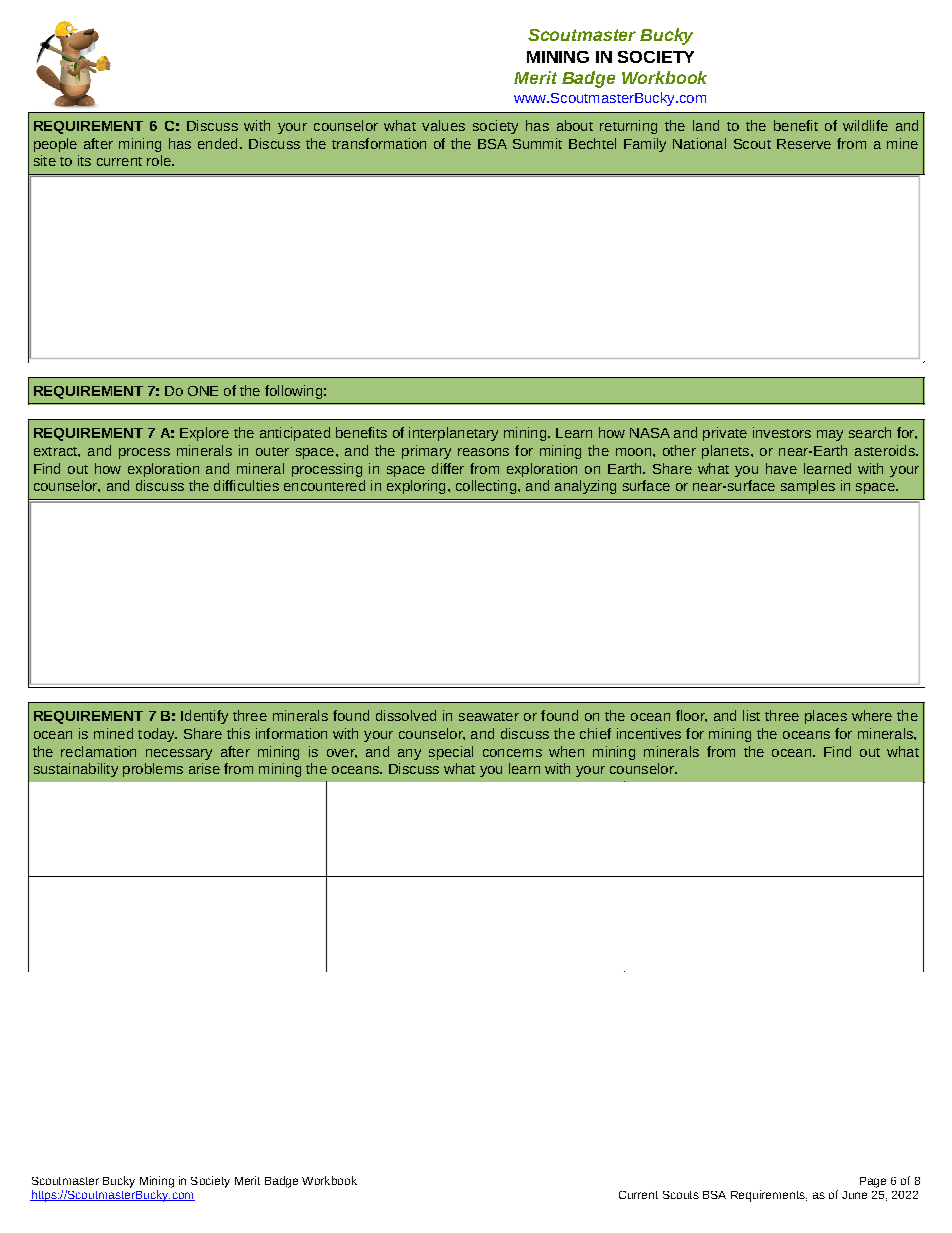  What do you see at coordinates (854, 1195) in the screenshot?
I see `June` at bounding box center [854, 1195].
